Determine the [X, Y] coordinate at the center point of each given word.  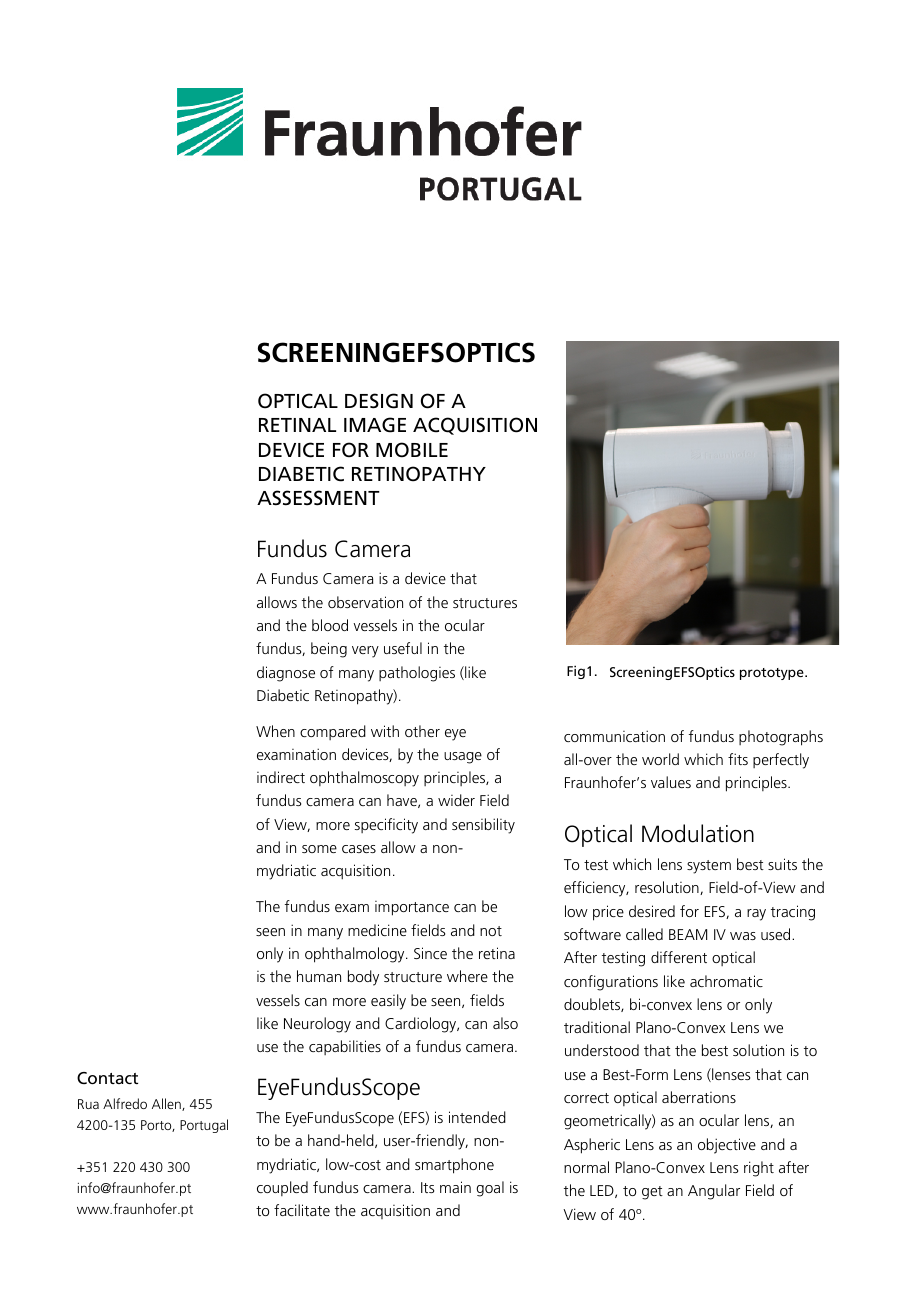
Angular [714, 1192]
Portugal [204, 1126]
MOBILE [412, 450]
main [455, 1187]
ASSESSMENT [318, 498]
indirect [281, 777]
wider [456, 800]
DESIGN [379, 401]
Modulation [698, 833]
